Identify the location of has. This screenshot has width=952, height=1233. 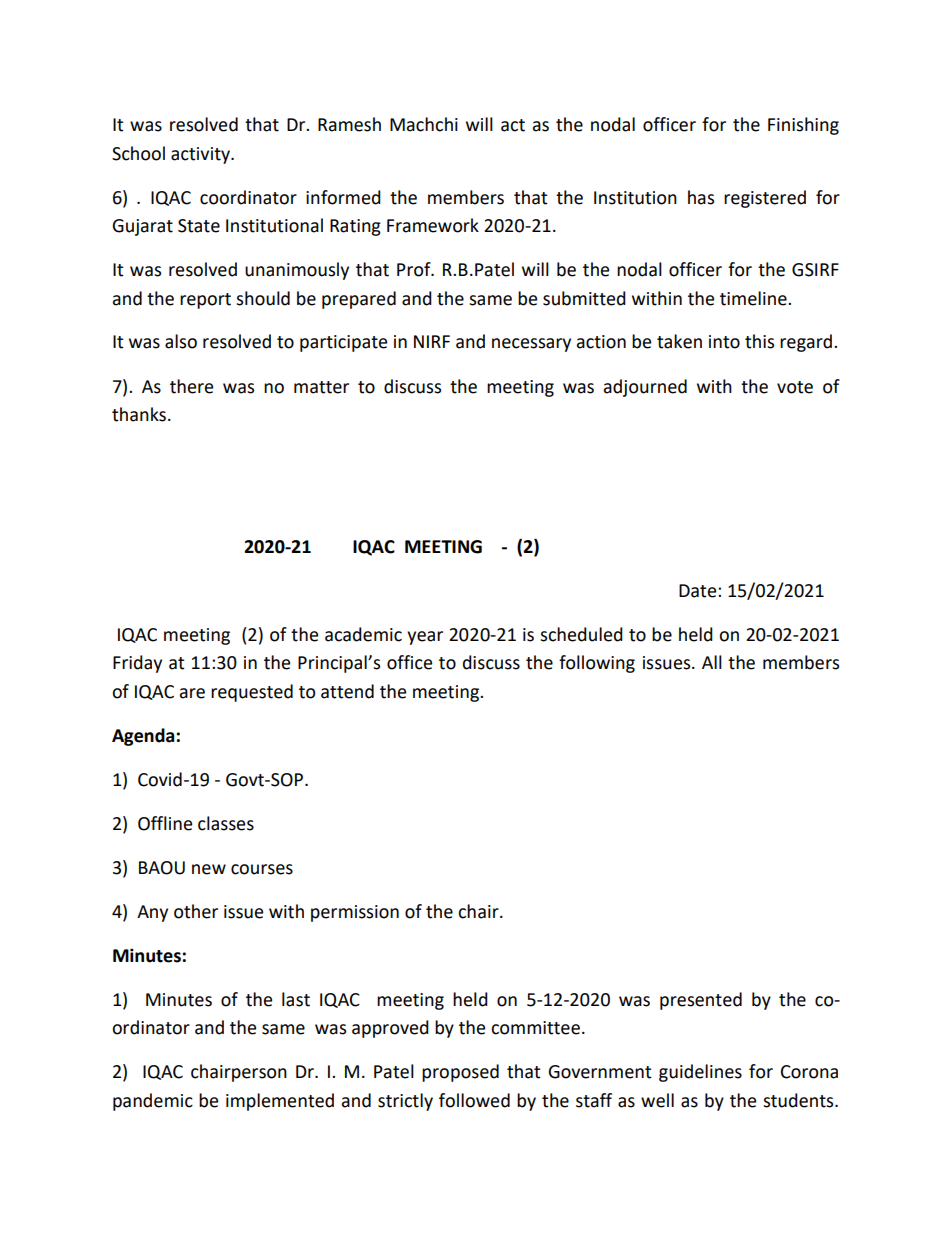
(701, 197).
